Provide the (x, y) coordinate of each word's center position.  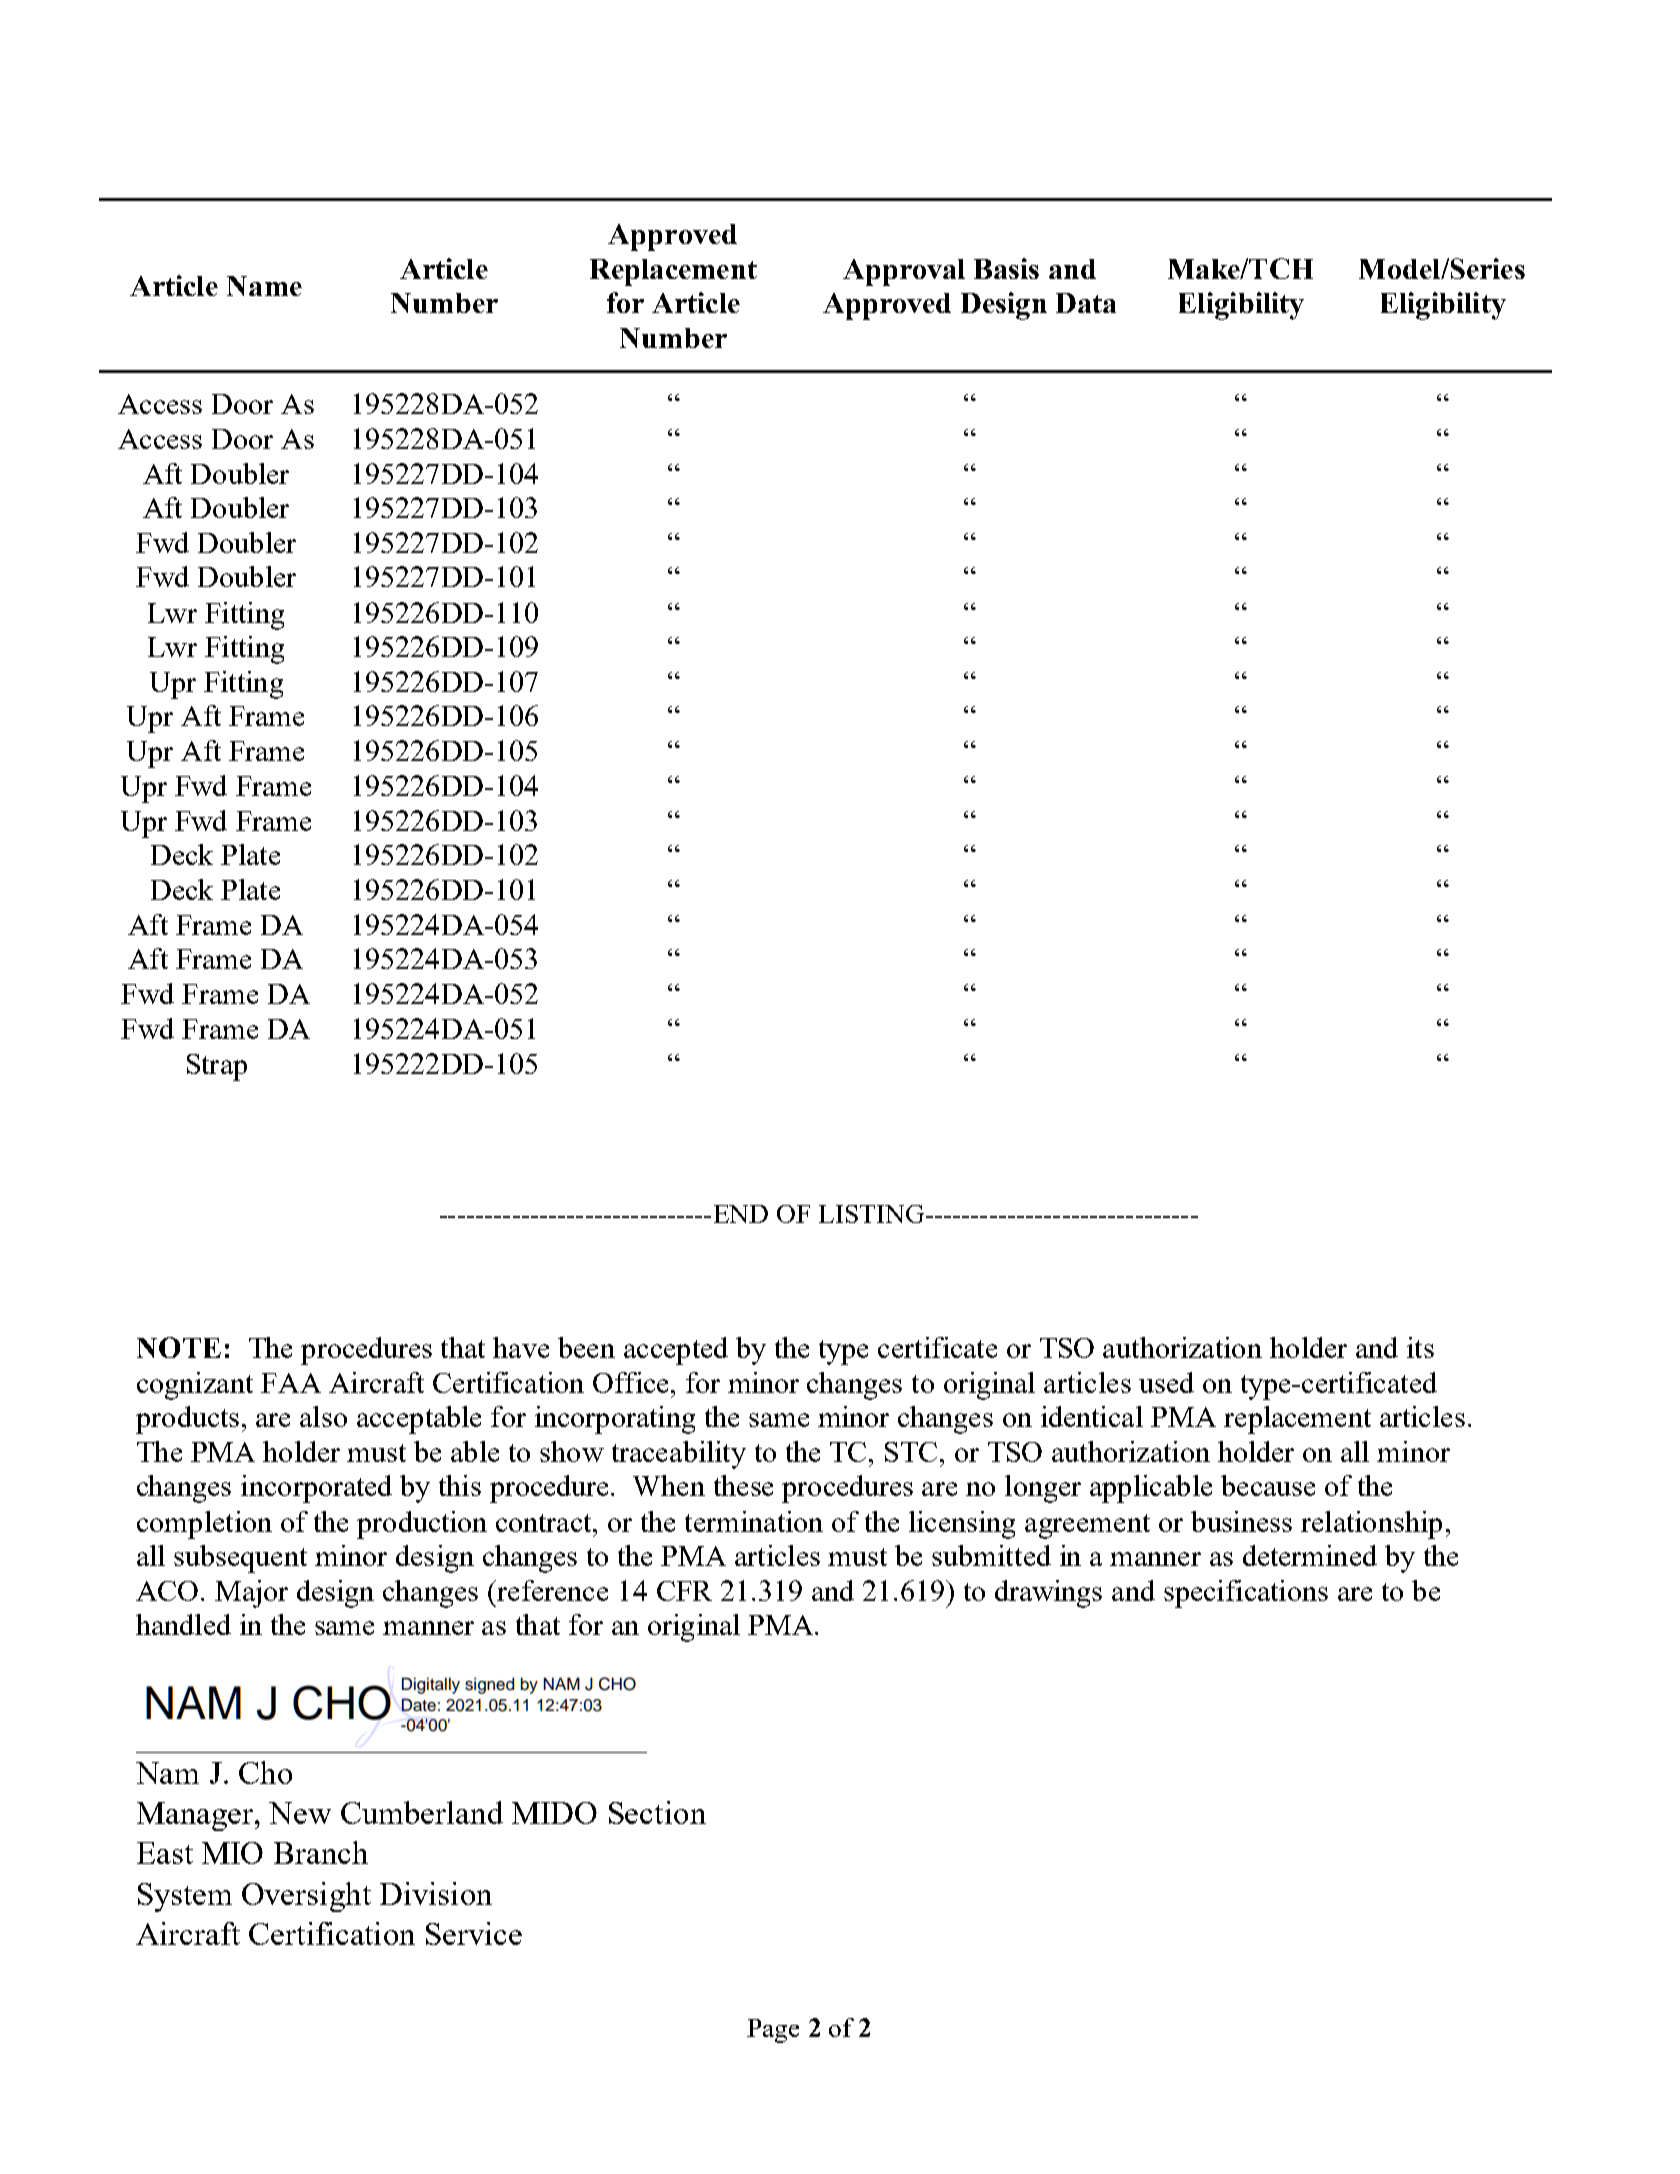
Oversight (306, 1897)
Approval (904, 272)
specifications (1246, 1594)
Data (1086, 303)
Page (773, 2031)
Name (264, 286)
